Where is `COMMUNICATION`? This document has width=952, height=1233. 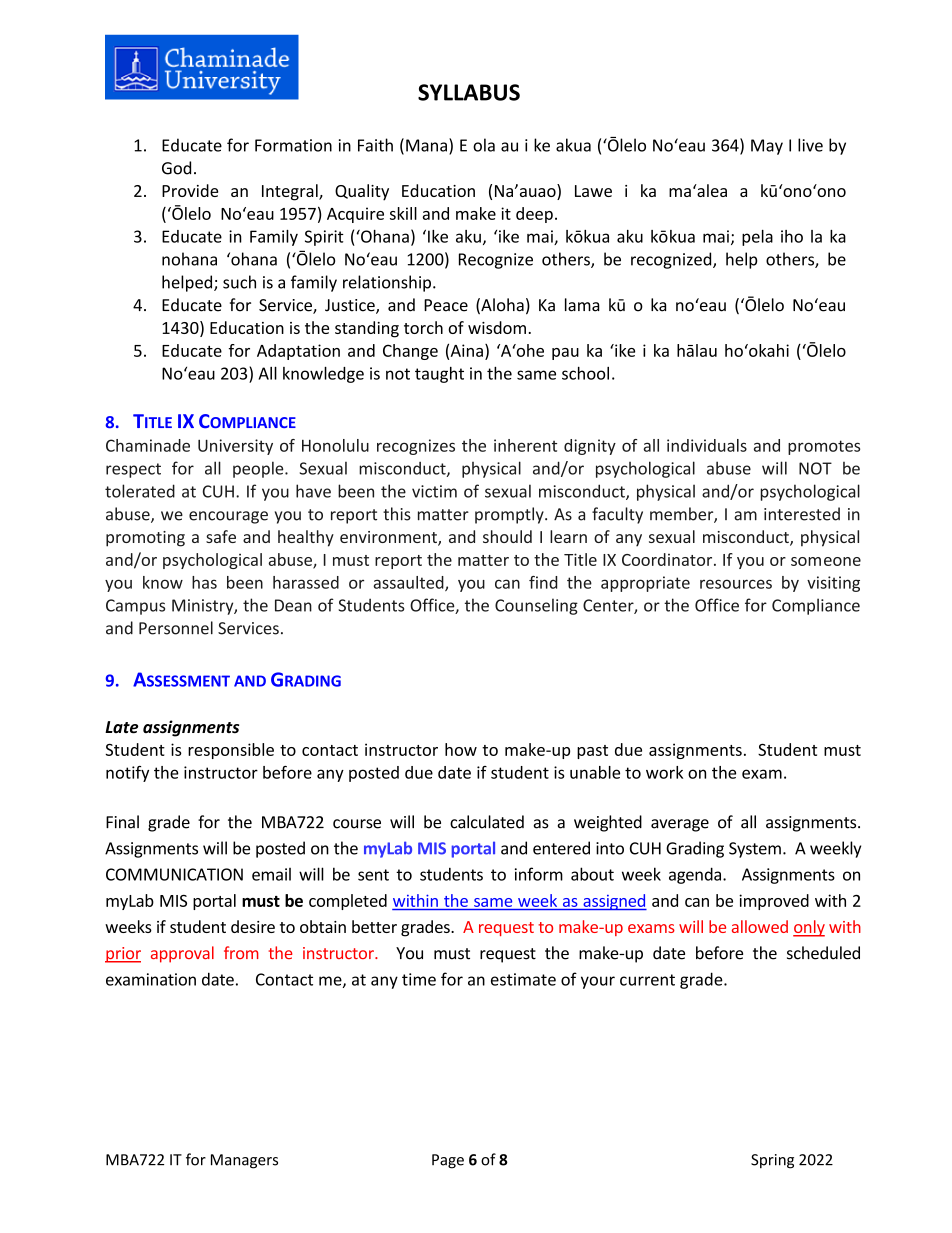 COMMUNICATION is located at coordinates (174, 874).
